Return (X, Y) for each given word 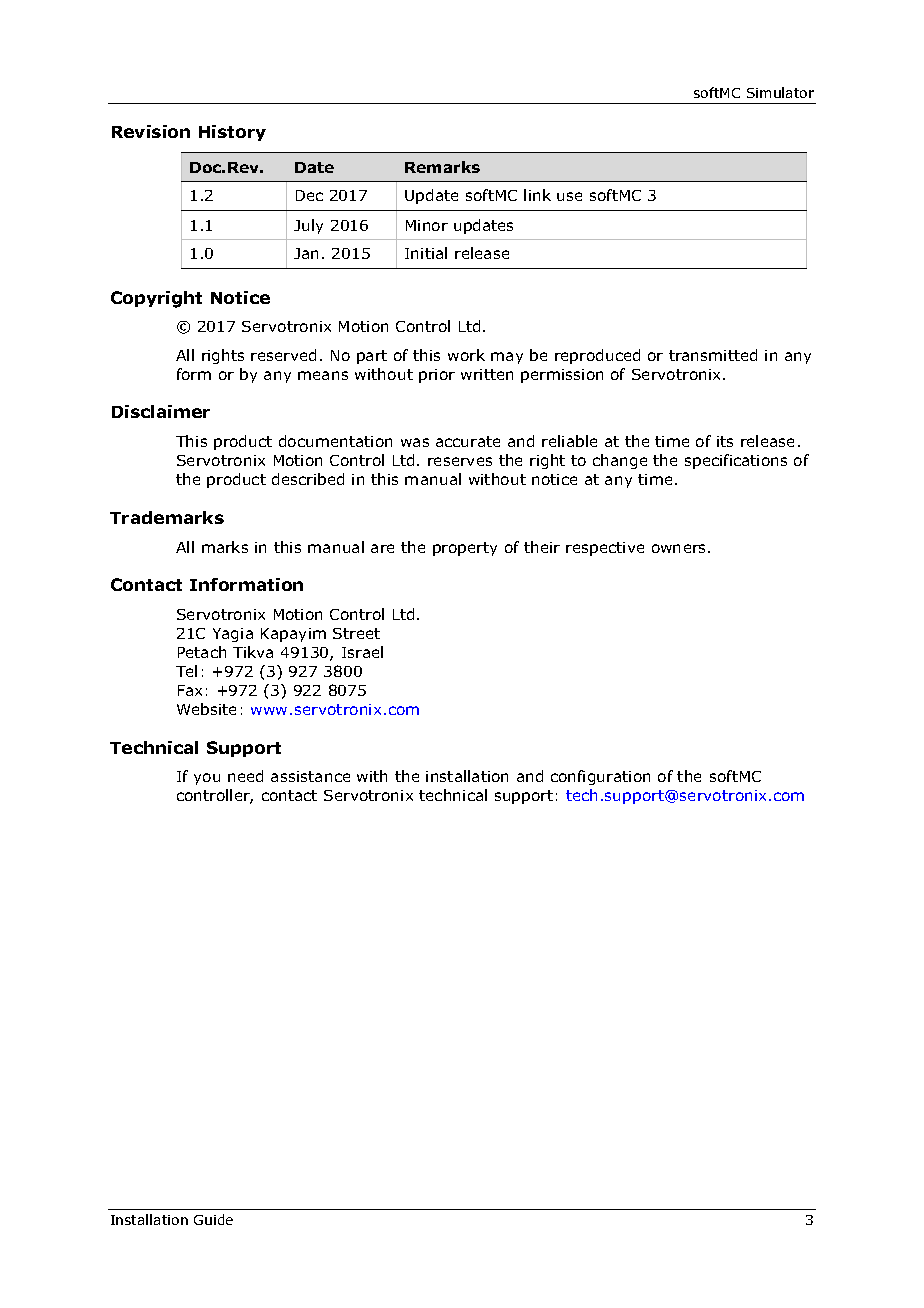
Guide (213, 1219)
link (537, 195)
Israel (362, 652)
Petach (202, 652)
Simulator (780, 92)
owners (680, 548)
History (232, 133)
